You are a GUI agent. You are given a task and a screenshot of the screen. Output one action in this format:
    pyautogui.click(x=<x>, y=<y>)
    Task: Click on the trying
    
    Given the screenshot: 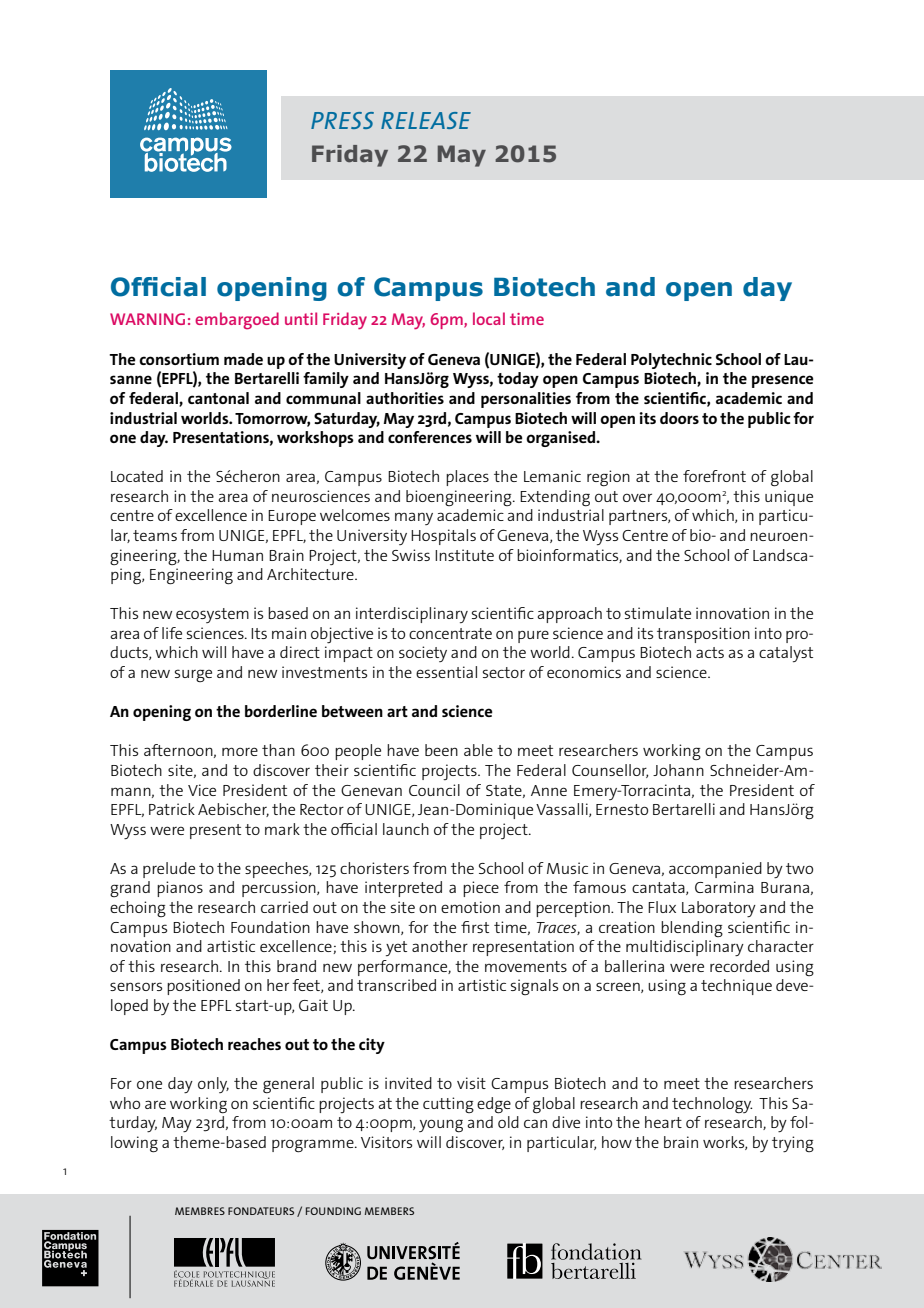 What is the action you would take?
    pyautogui.click(x=793, y=1144)
